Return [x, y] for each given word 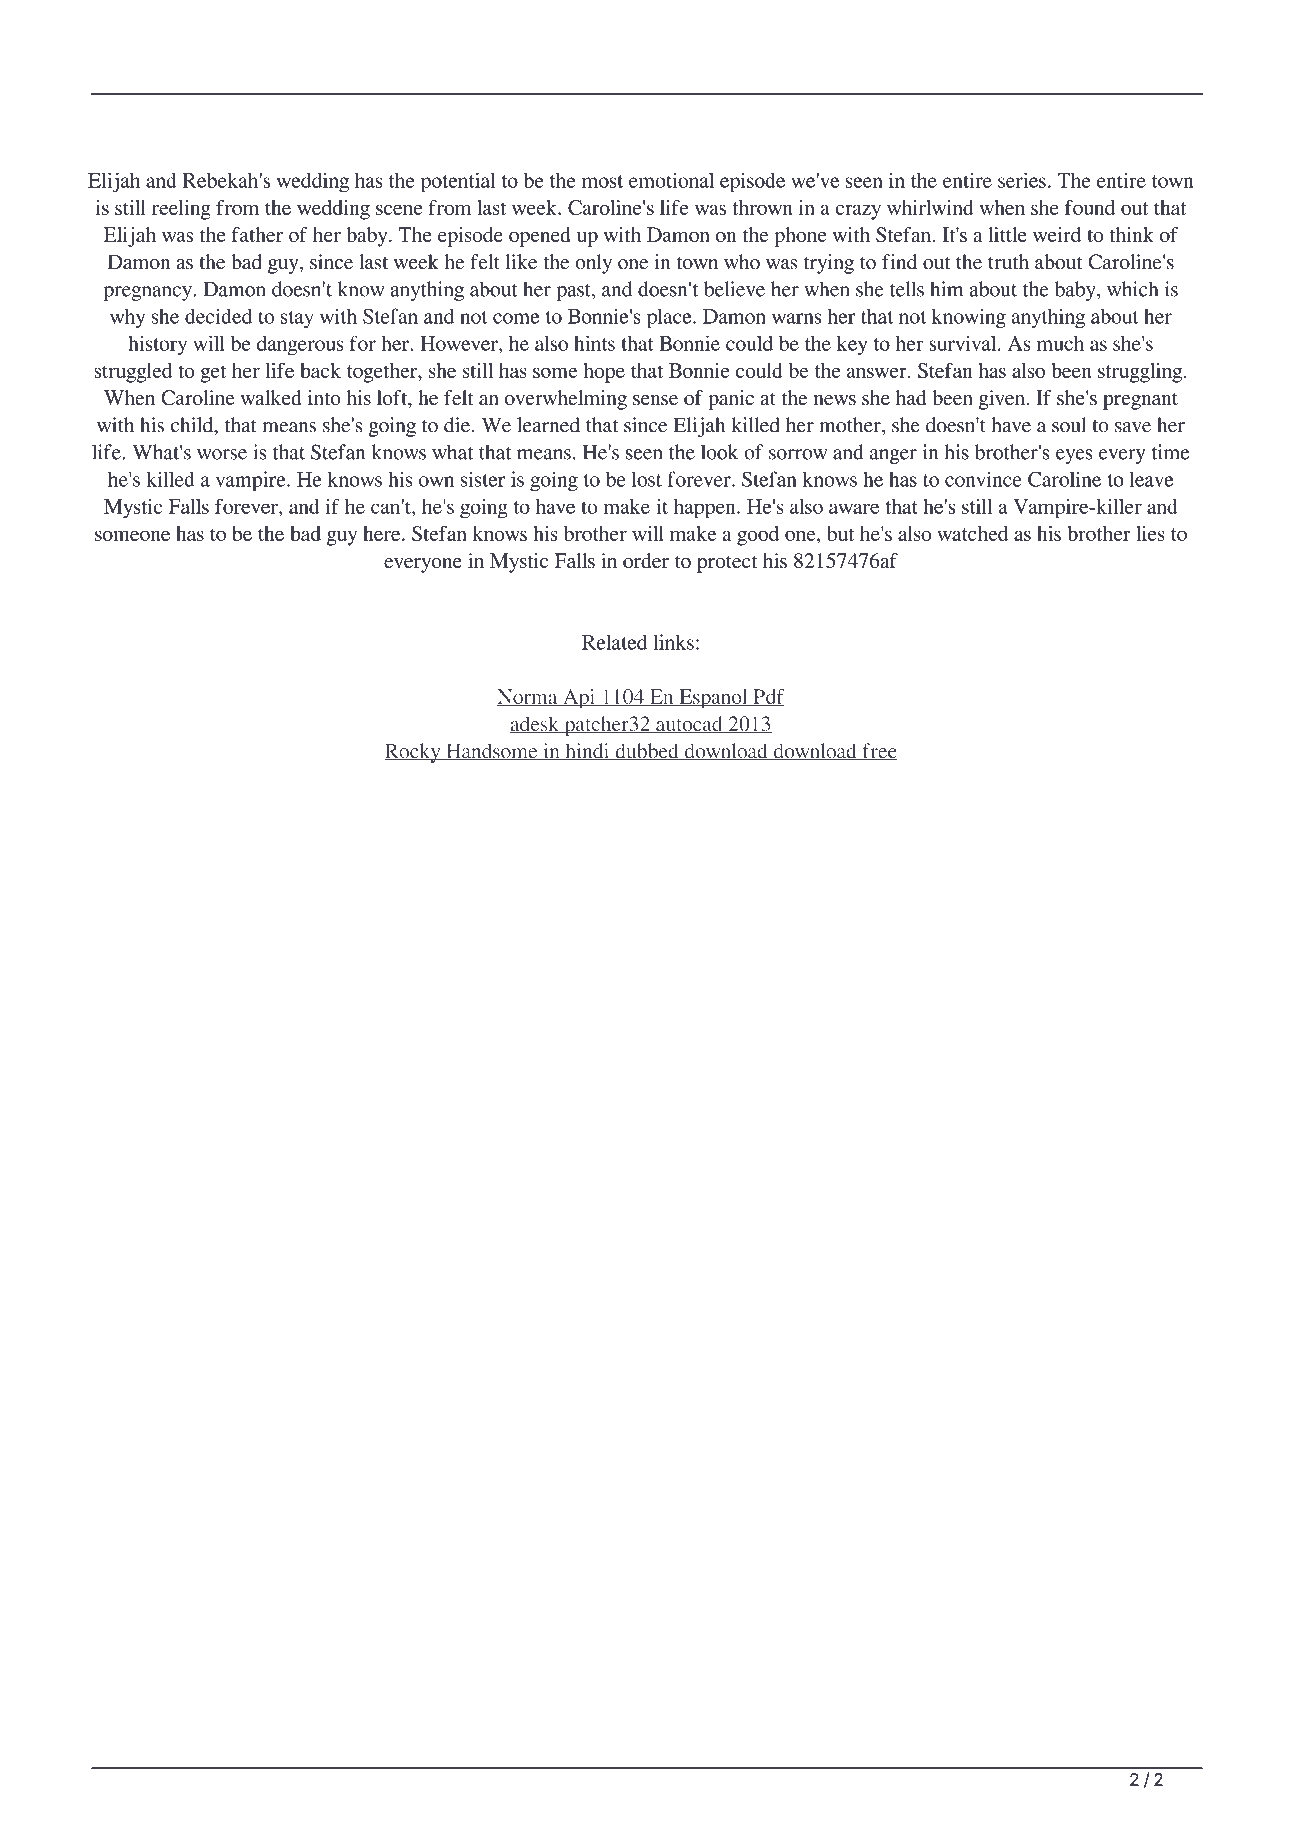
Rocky [413, 753]
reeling [181, 210]
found [1090, 207]
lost [647, 479]
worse [222, 454]
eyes [1074, 456]
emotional [671, 180]
